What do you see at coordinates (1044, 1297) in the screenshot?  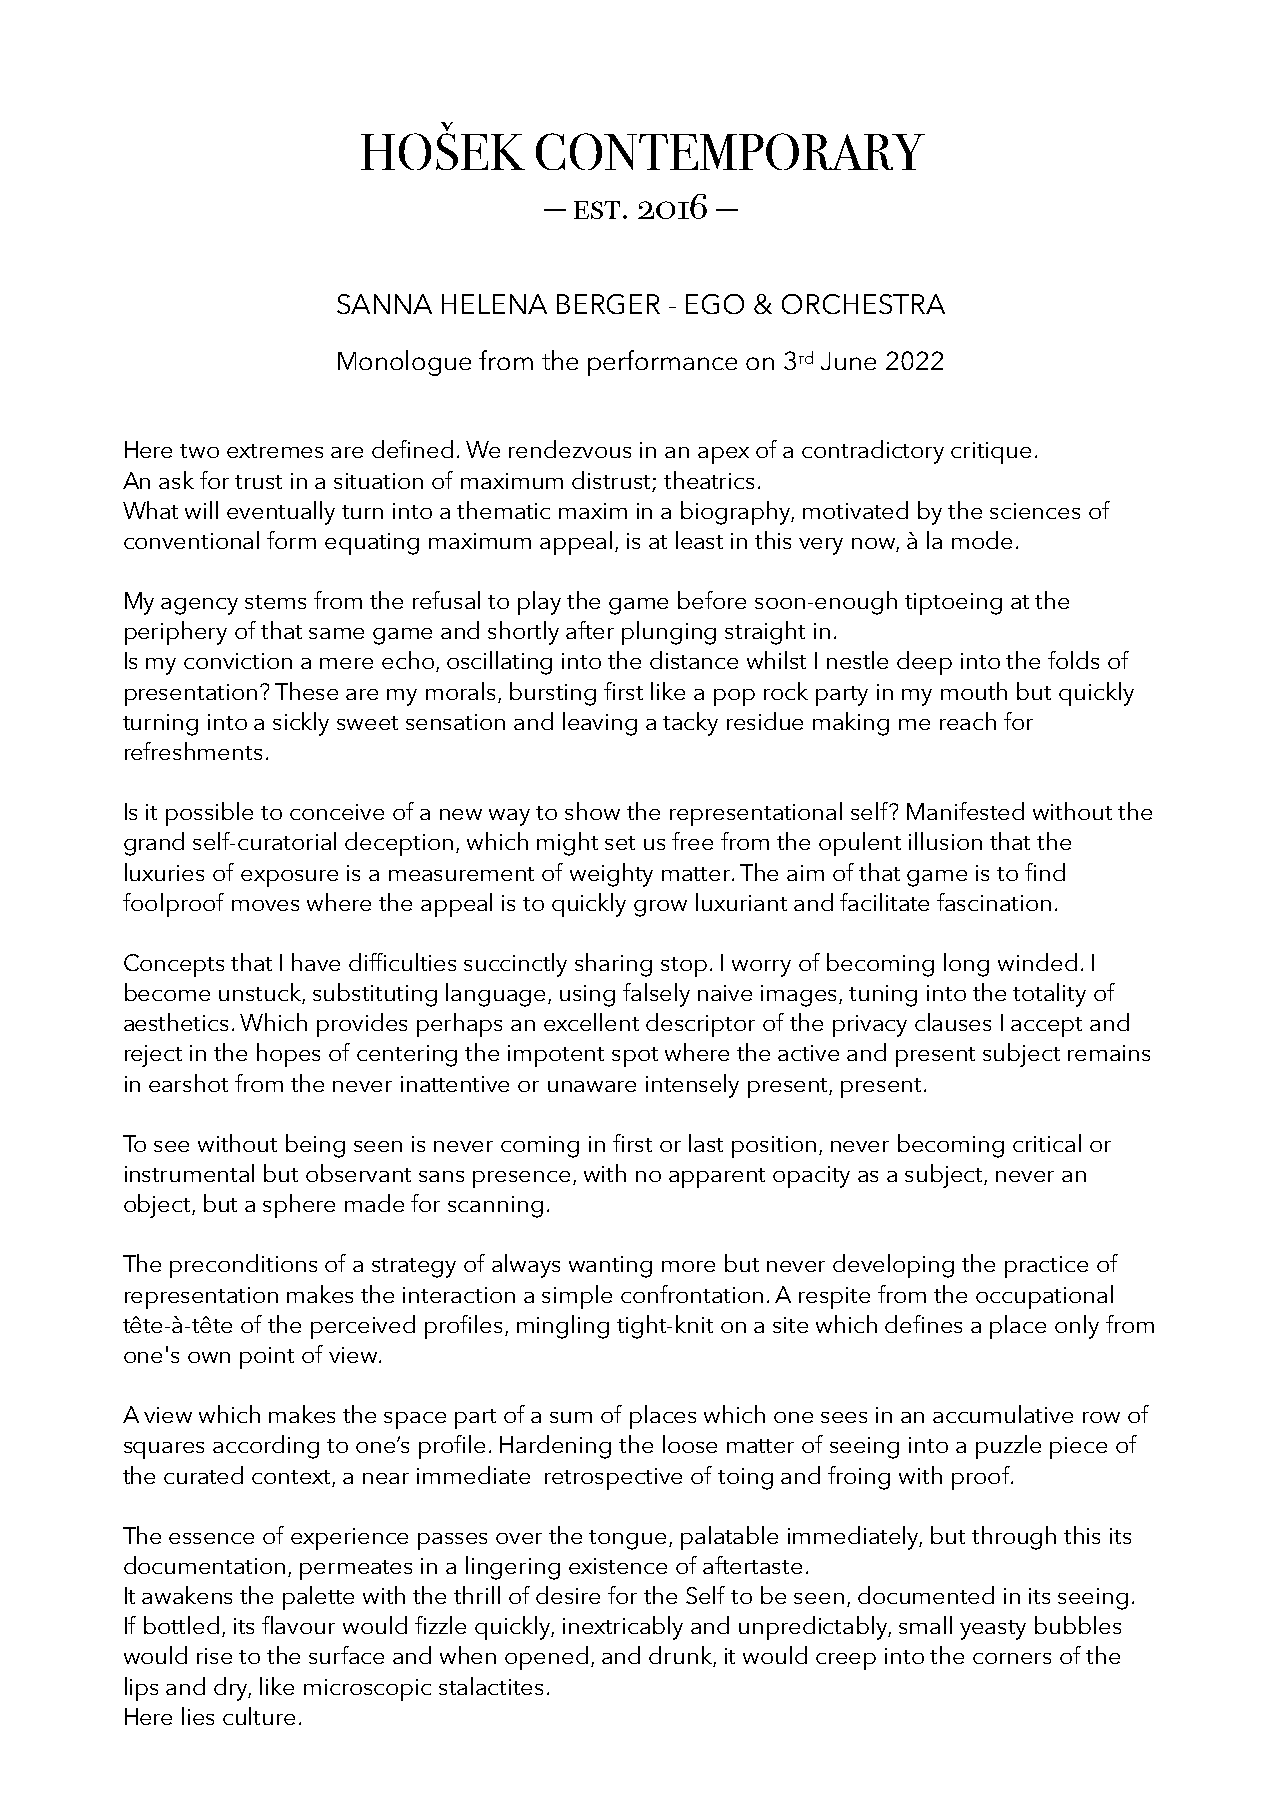 I see `occupational` at bounding box center [1044, 1297].
